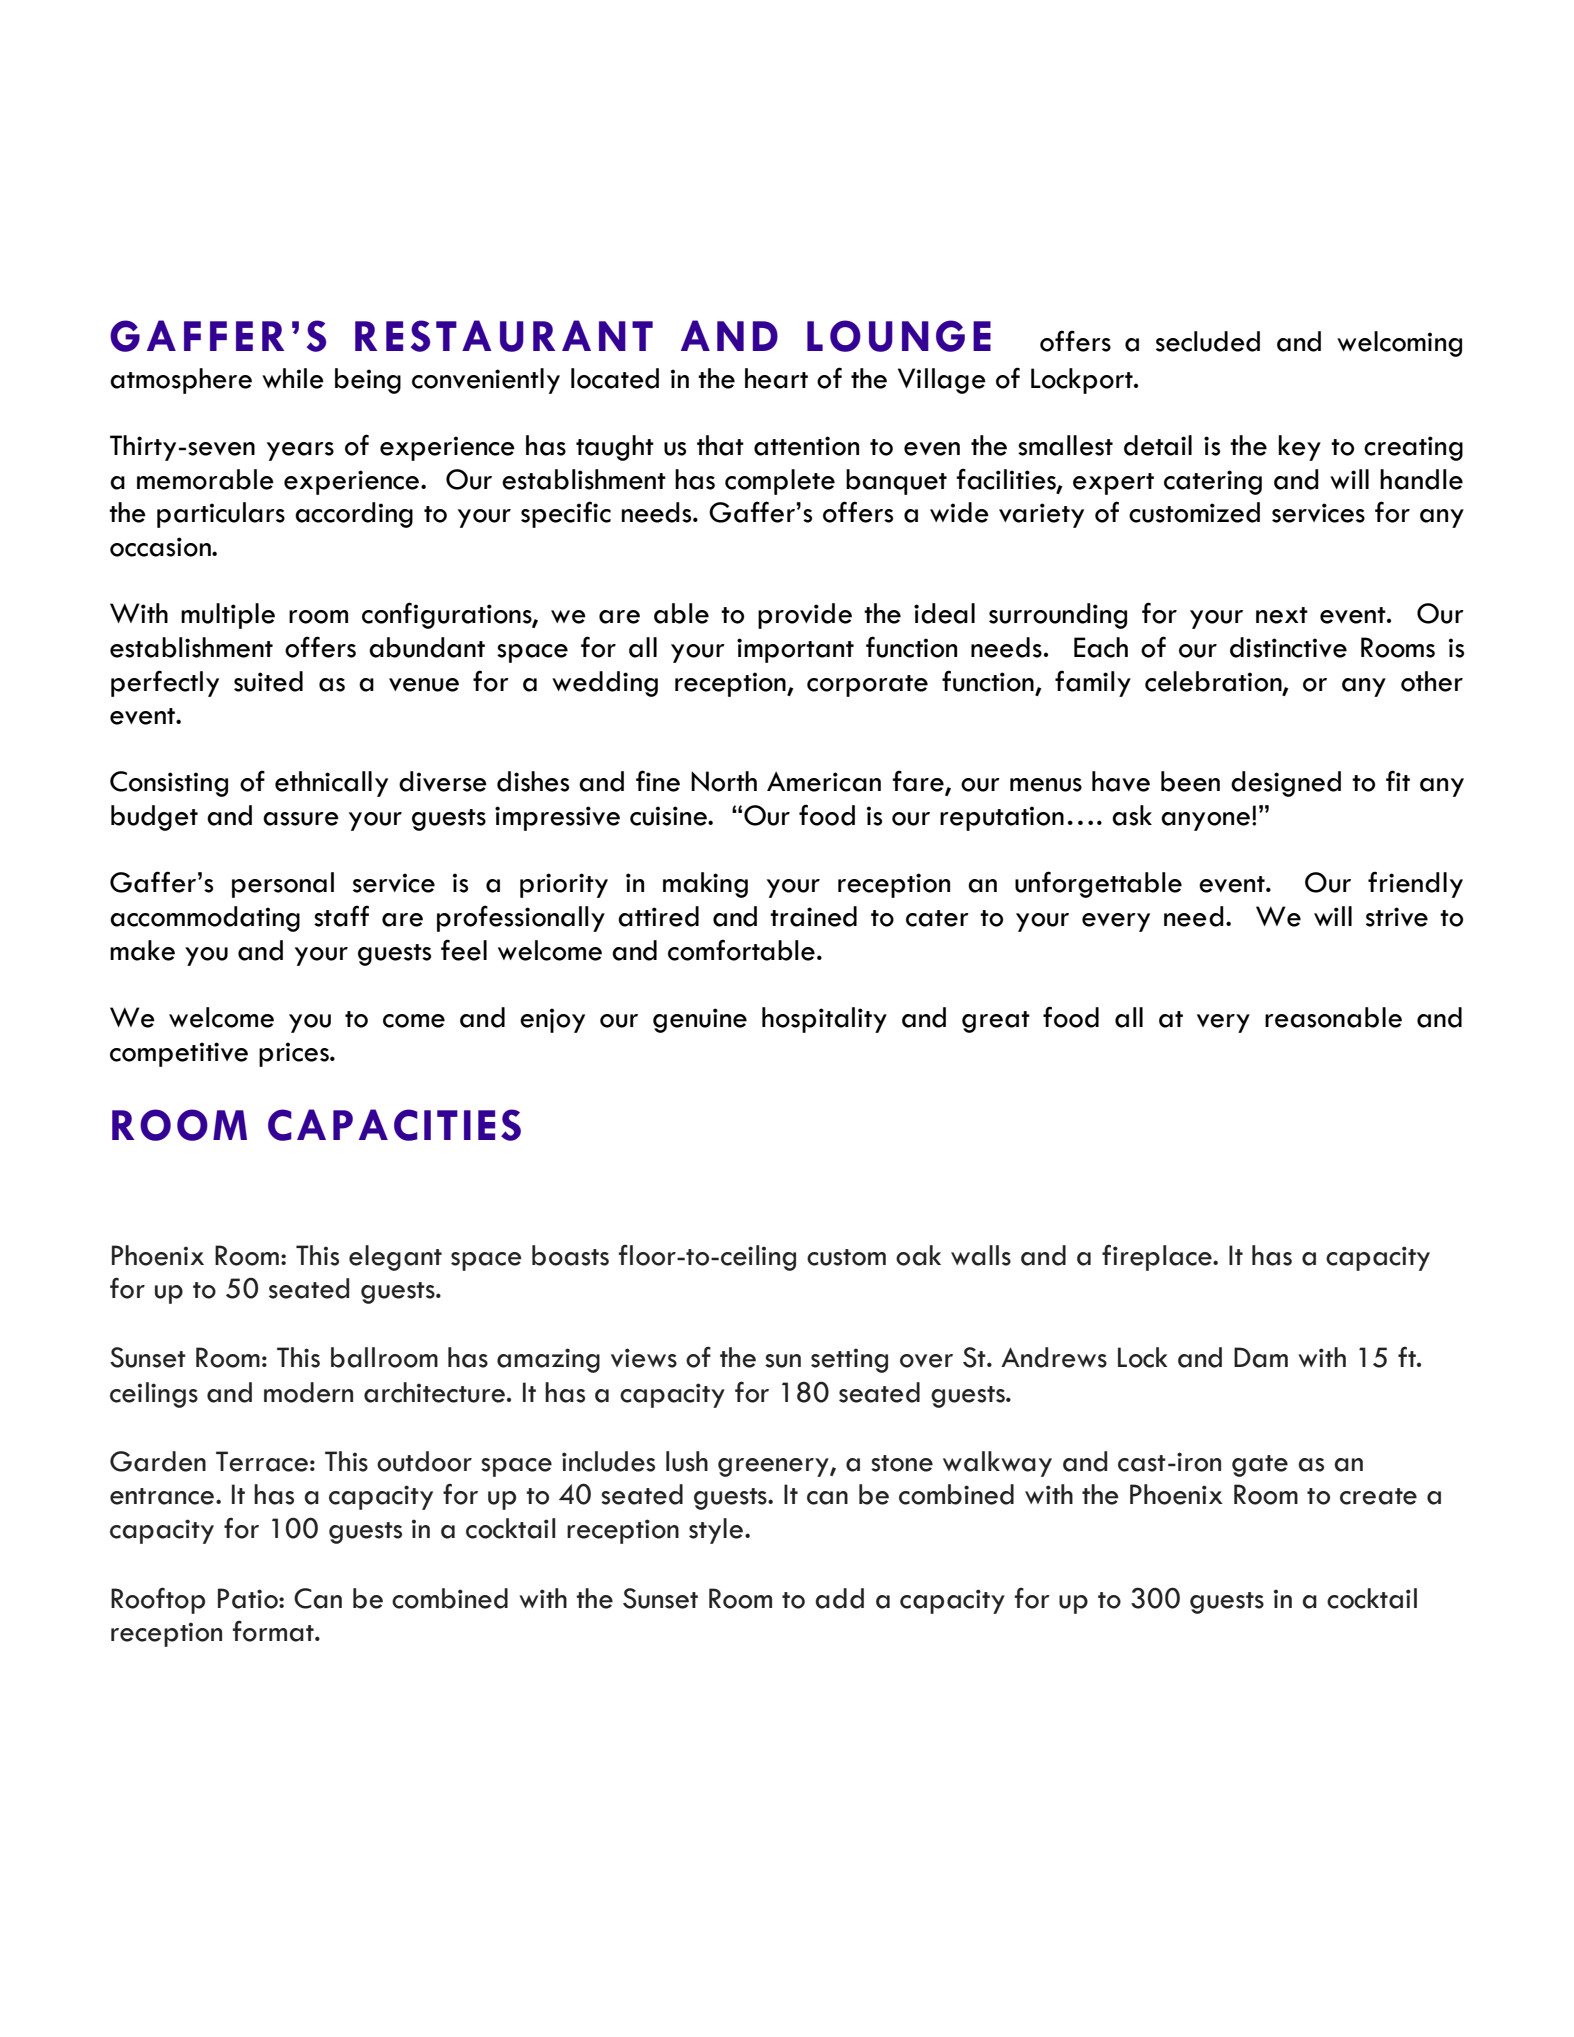 The image size is (1574, 2037). Describe the element at coordinates (824, 1020) in the image. I see `hospitality` at that location.
